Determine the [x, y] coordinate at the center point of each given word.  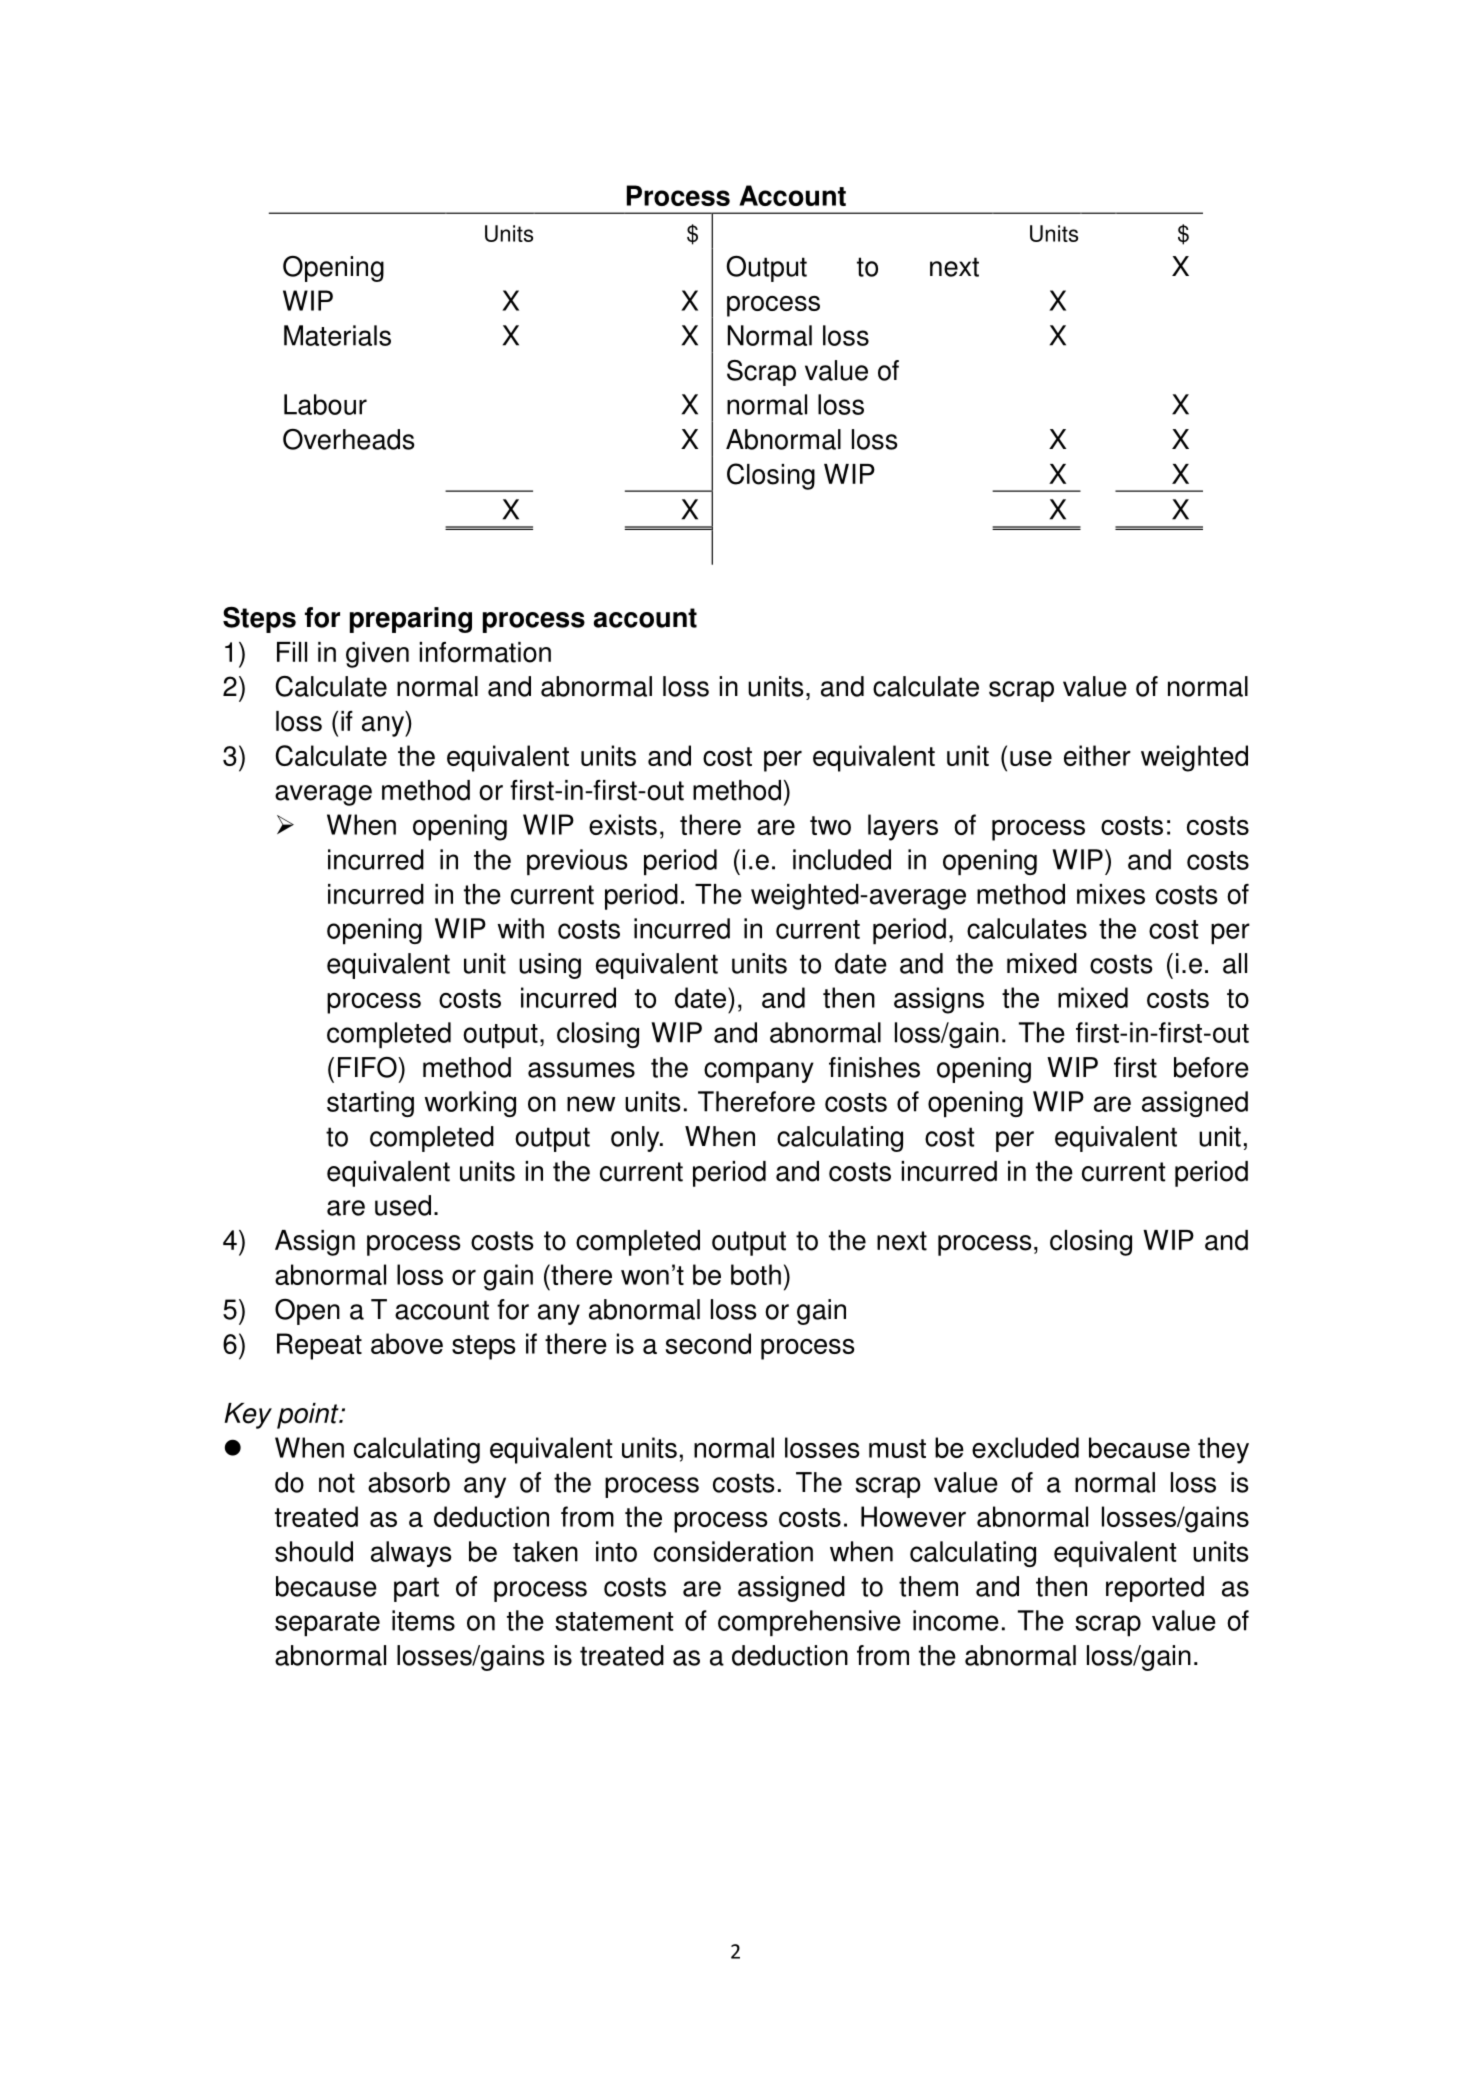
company [759, 1072]
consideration [733, 1551]
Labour [325, 404]
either [1097, 755]
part [416, 1589]
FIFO [368, 1067]
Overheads [348, 439]
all [1235, 963]
